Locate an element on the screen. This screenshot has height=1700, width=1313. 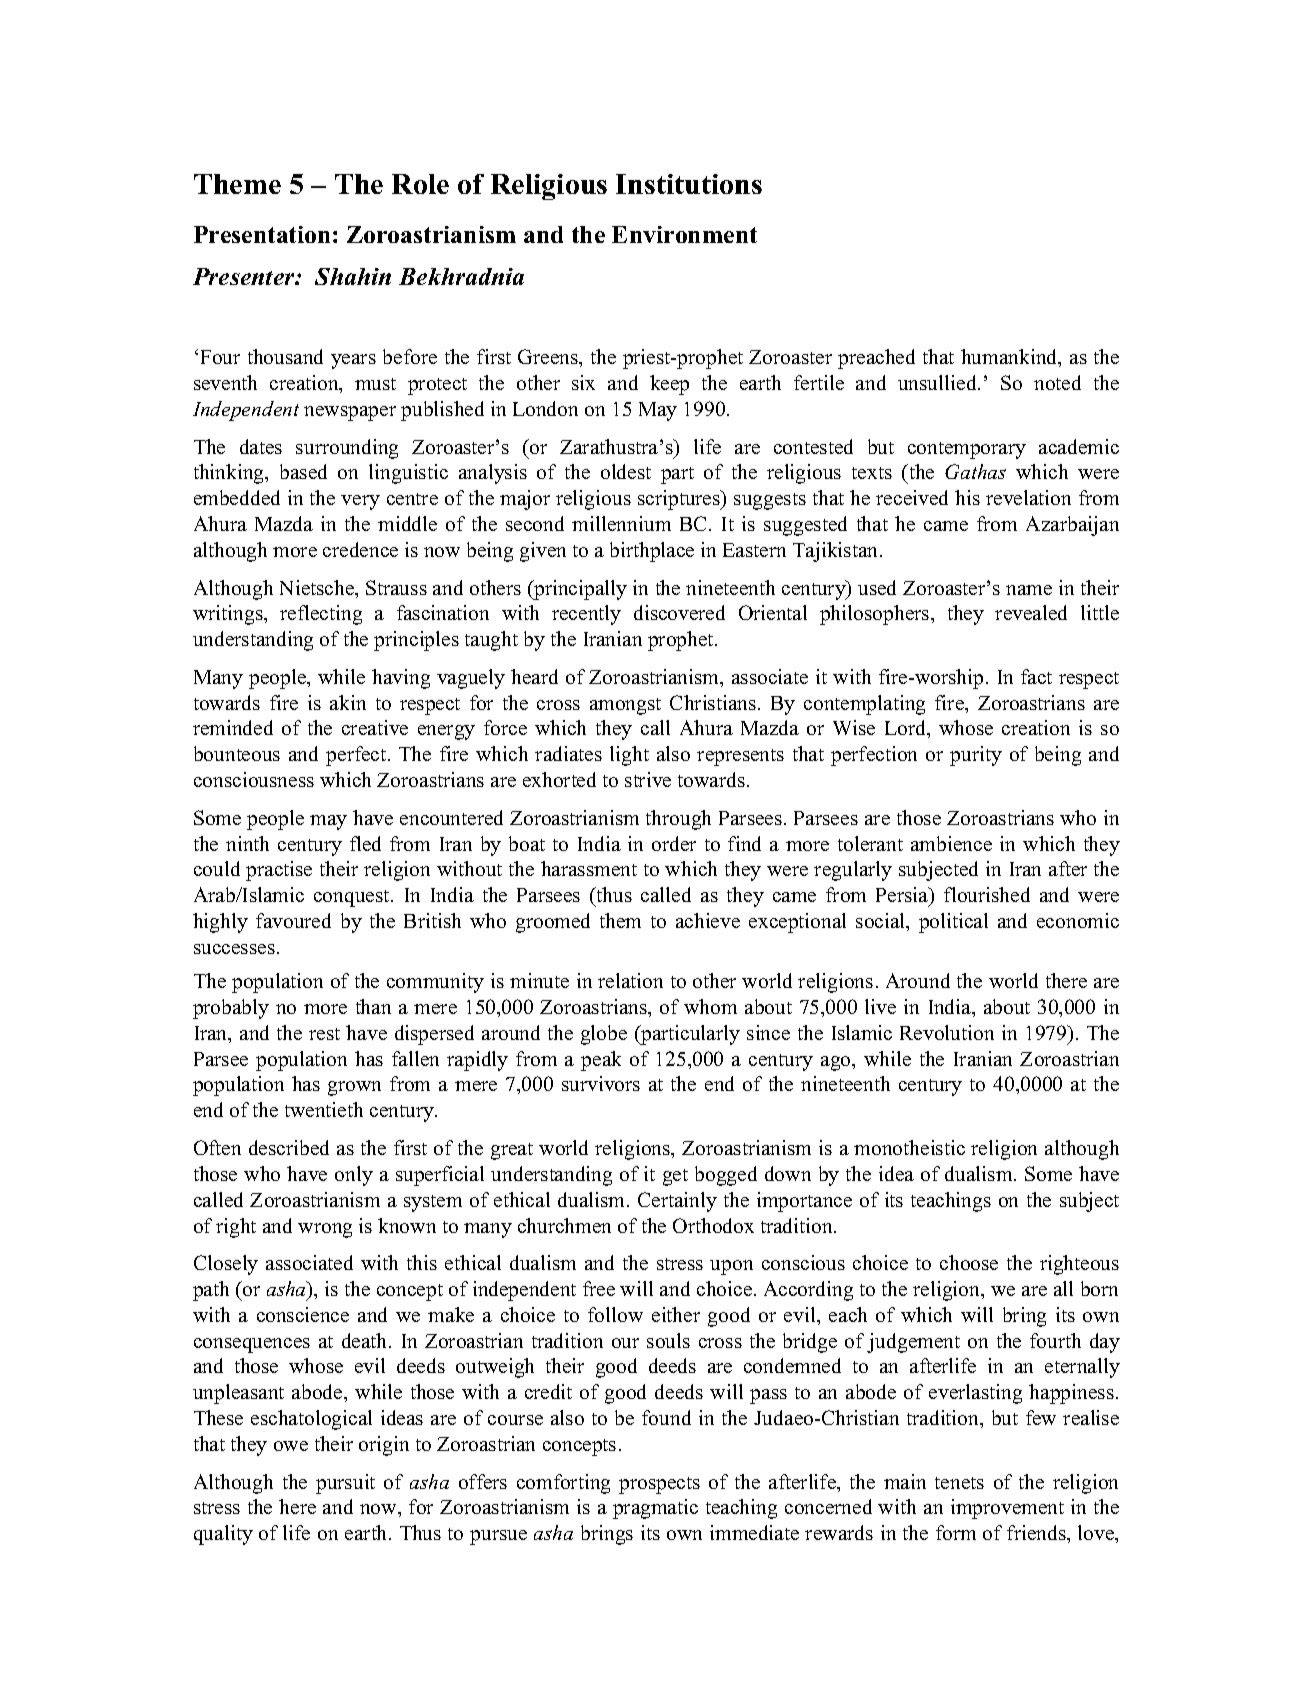
choose is located at coordinates (969, 1262).
